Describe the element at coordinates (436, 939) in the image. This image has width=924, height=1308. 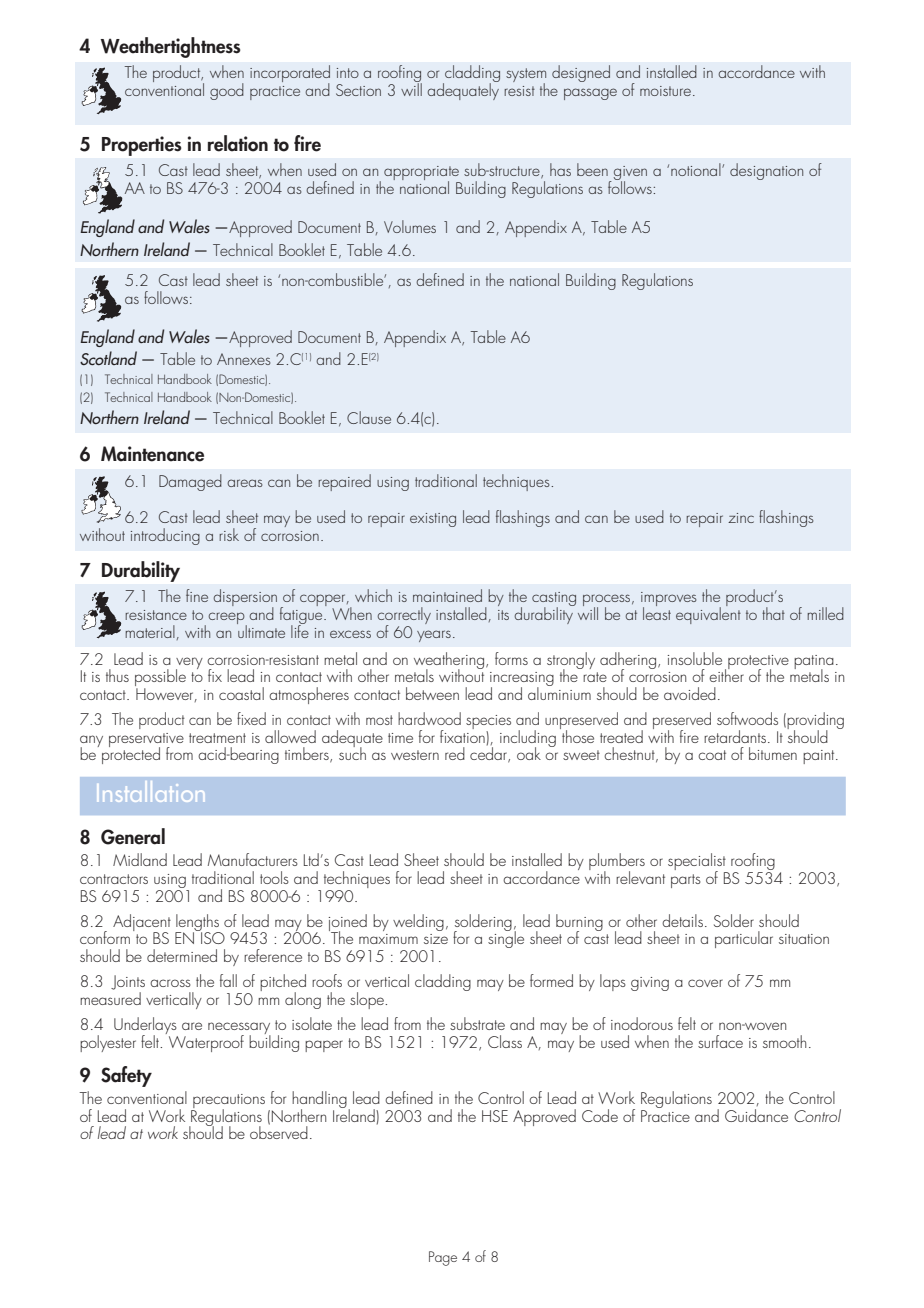
I see `size` at that location.
